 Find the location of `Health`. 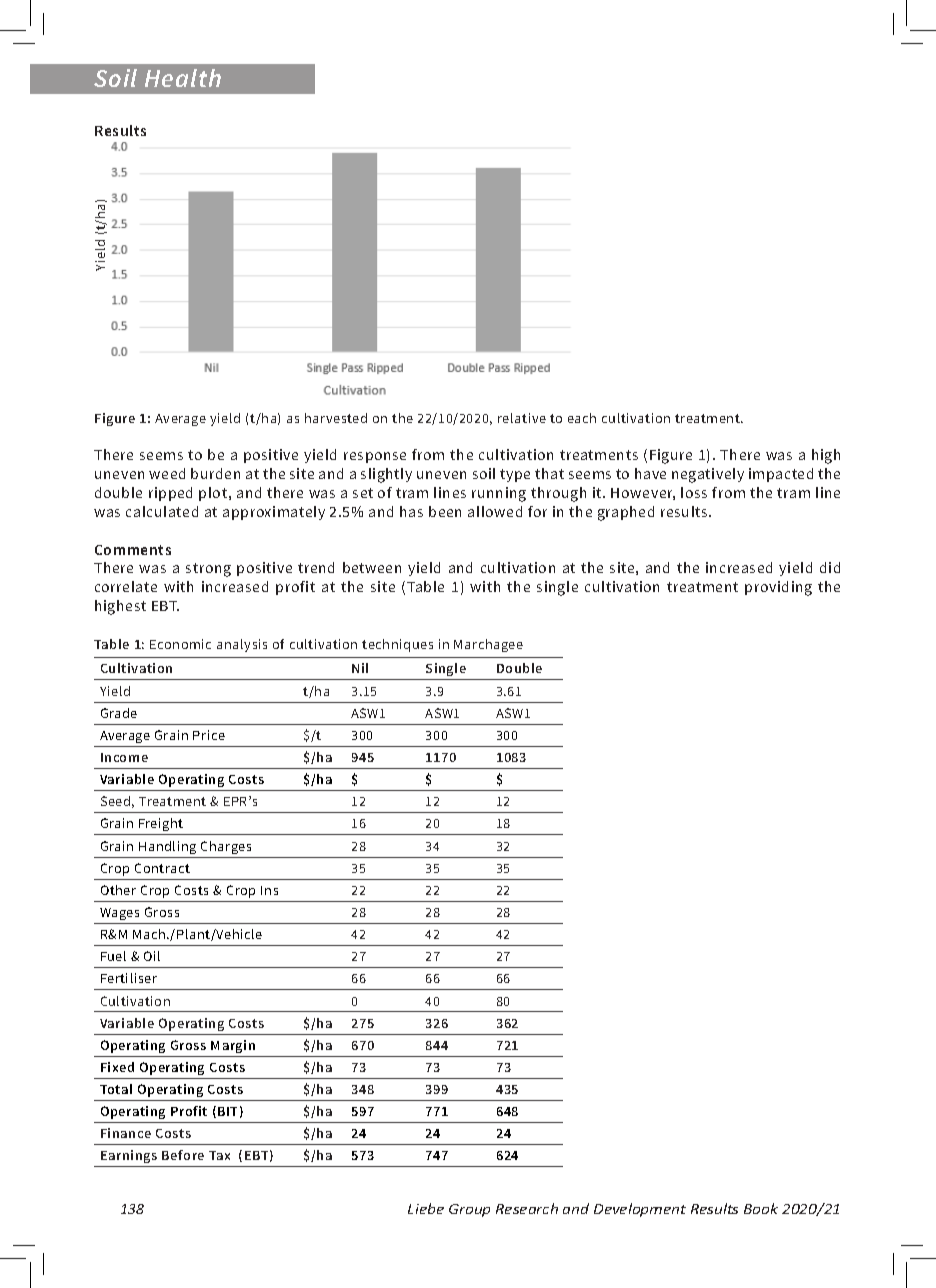

Health is located at coordinates (183, 78).
